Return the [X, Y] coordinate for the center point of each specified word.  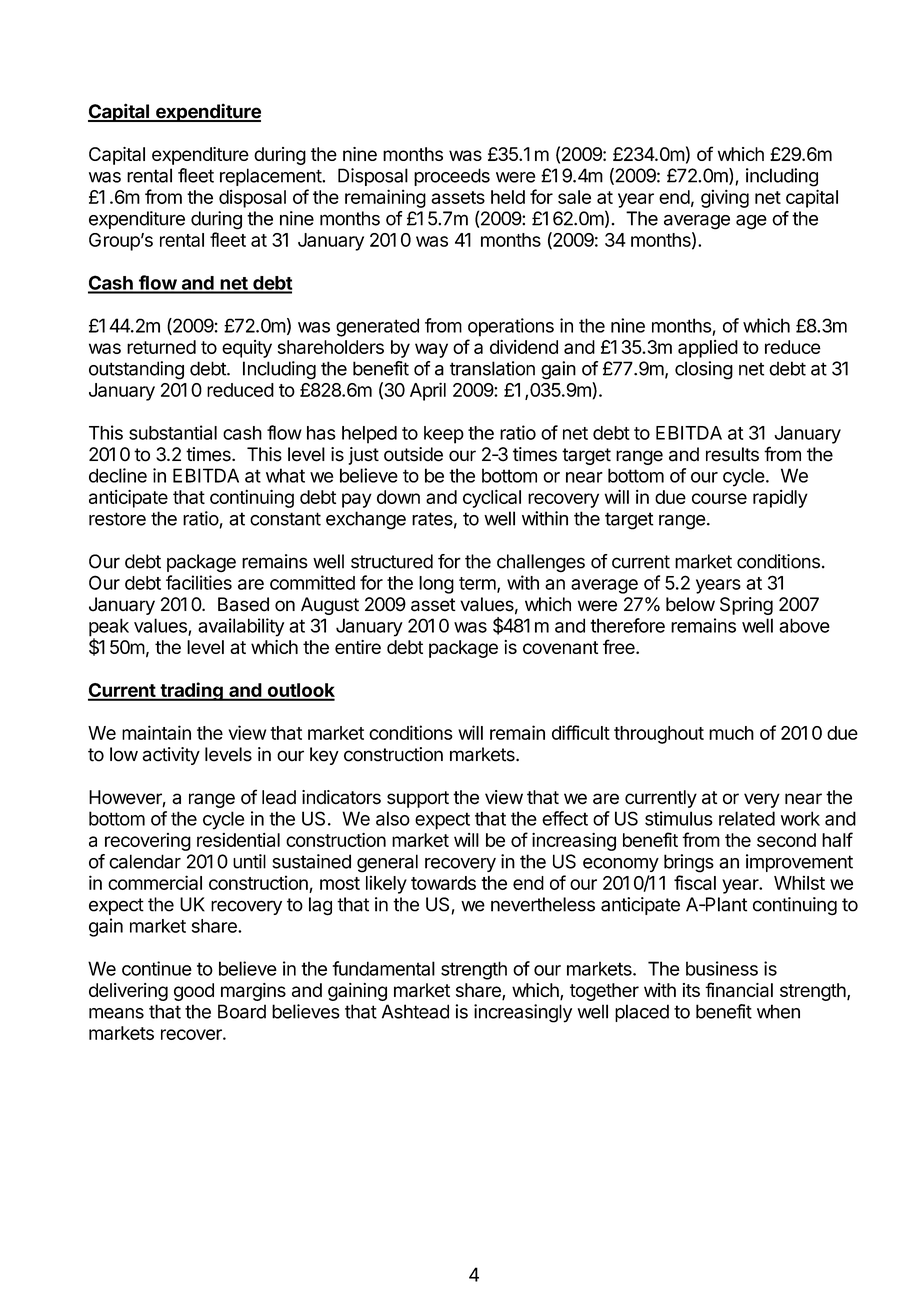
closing [704, 370]
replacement [271, 177]
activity [171, 756]
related [747, 818]
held [508, 197]
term [478, 584]
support [418, 799]
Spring [746, 606]
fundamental [383, 968]
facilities [199, 582]
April [428, 391]
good [194, 992]
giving [725, 198]
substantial [173, 432]
